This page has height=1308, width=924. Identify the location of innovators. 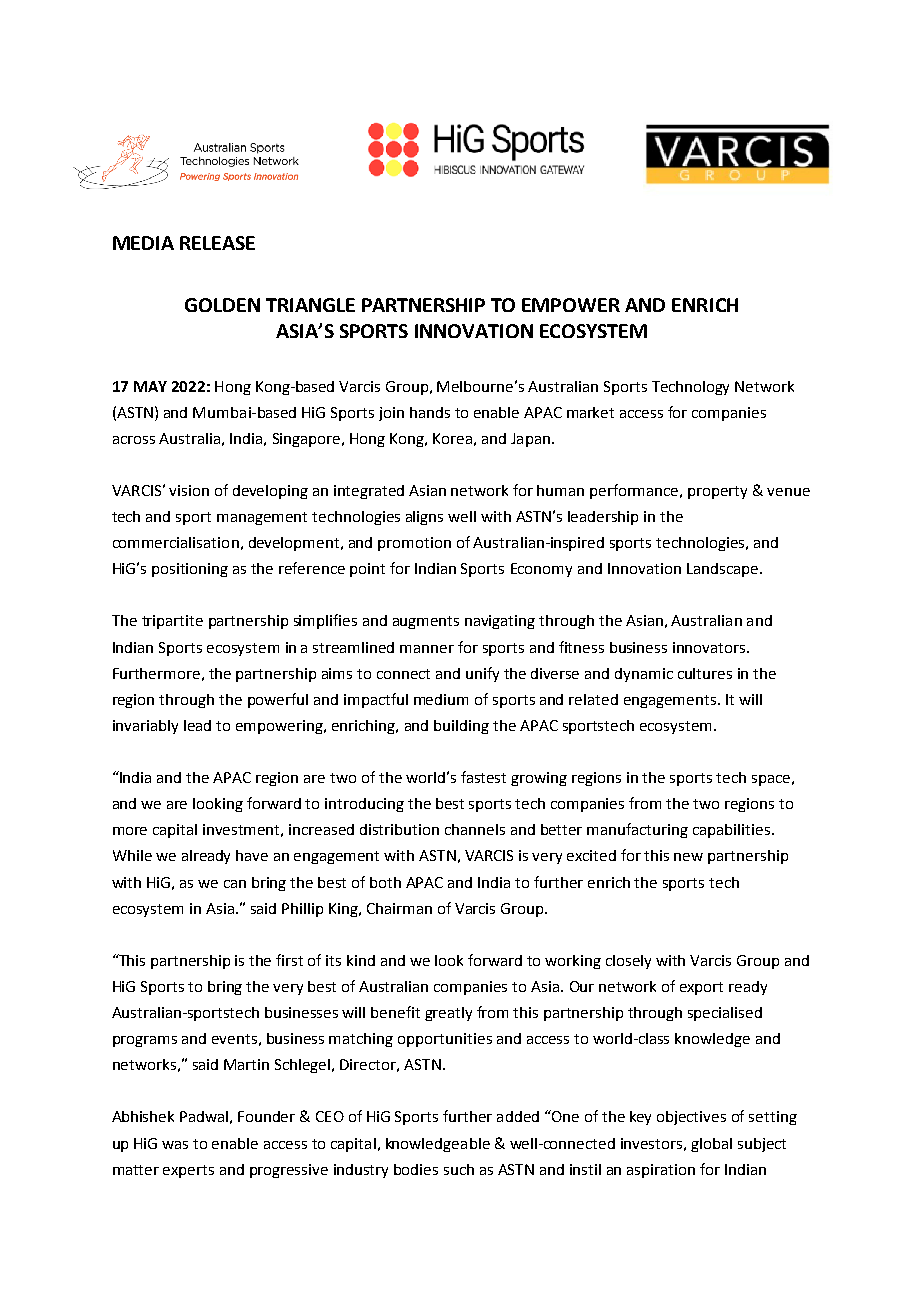
(710, 647).
